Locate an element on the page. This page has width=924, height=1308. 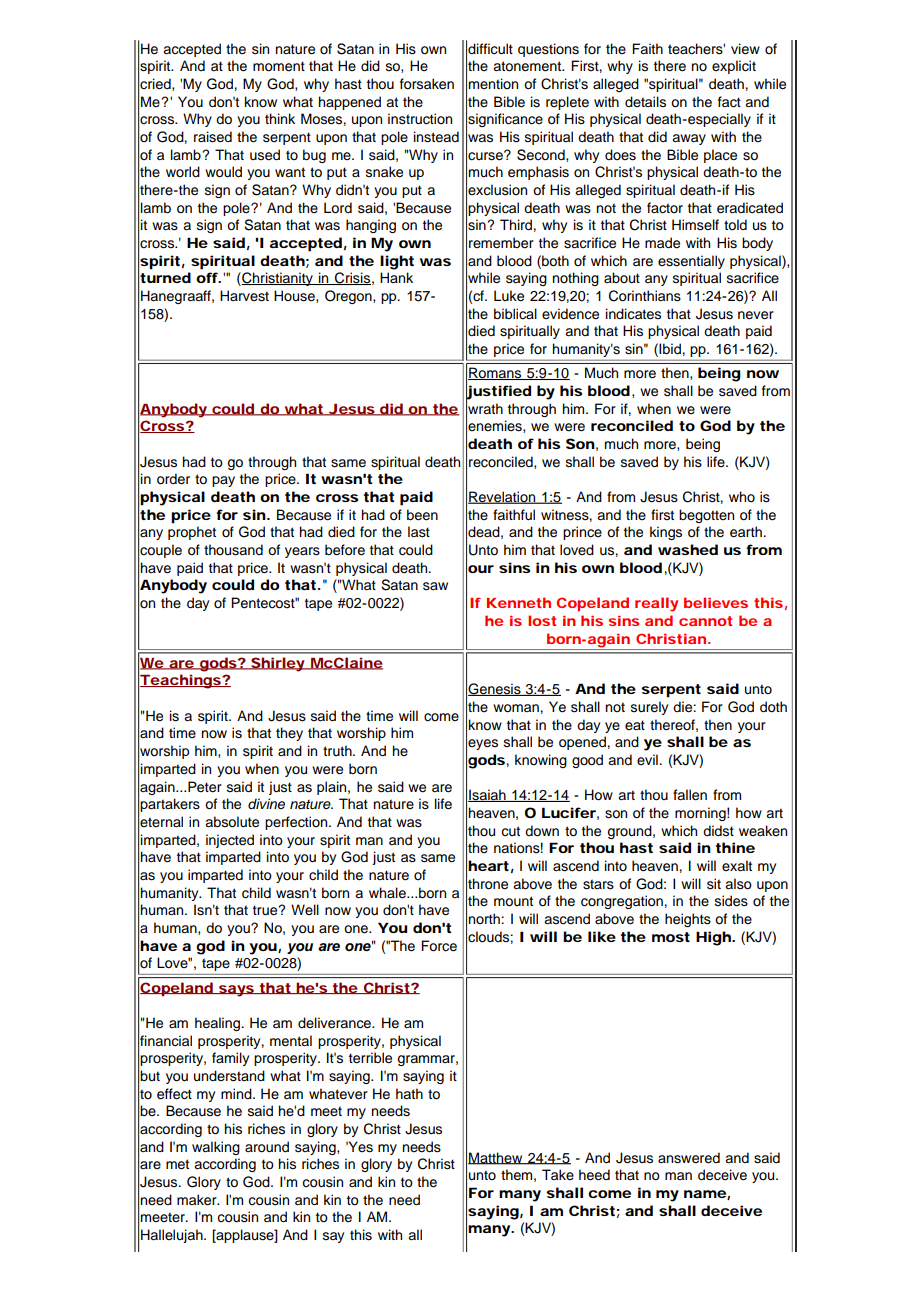
Shirley is located at coordinates (277, 664).
